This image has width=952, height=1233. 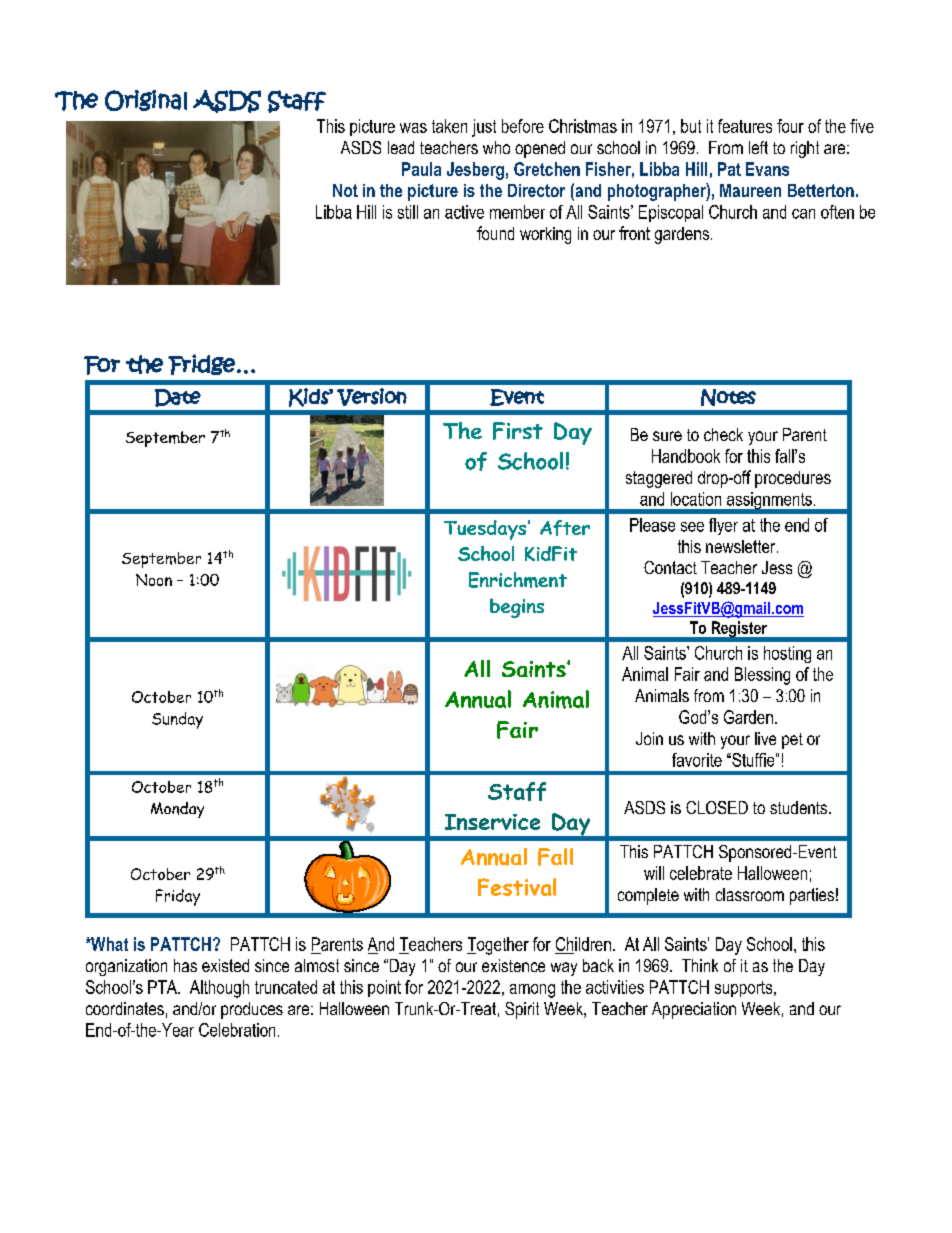 I want to click on newsletter, so click(x=742, y=546).
